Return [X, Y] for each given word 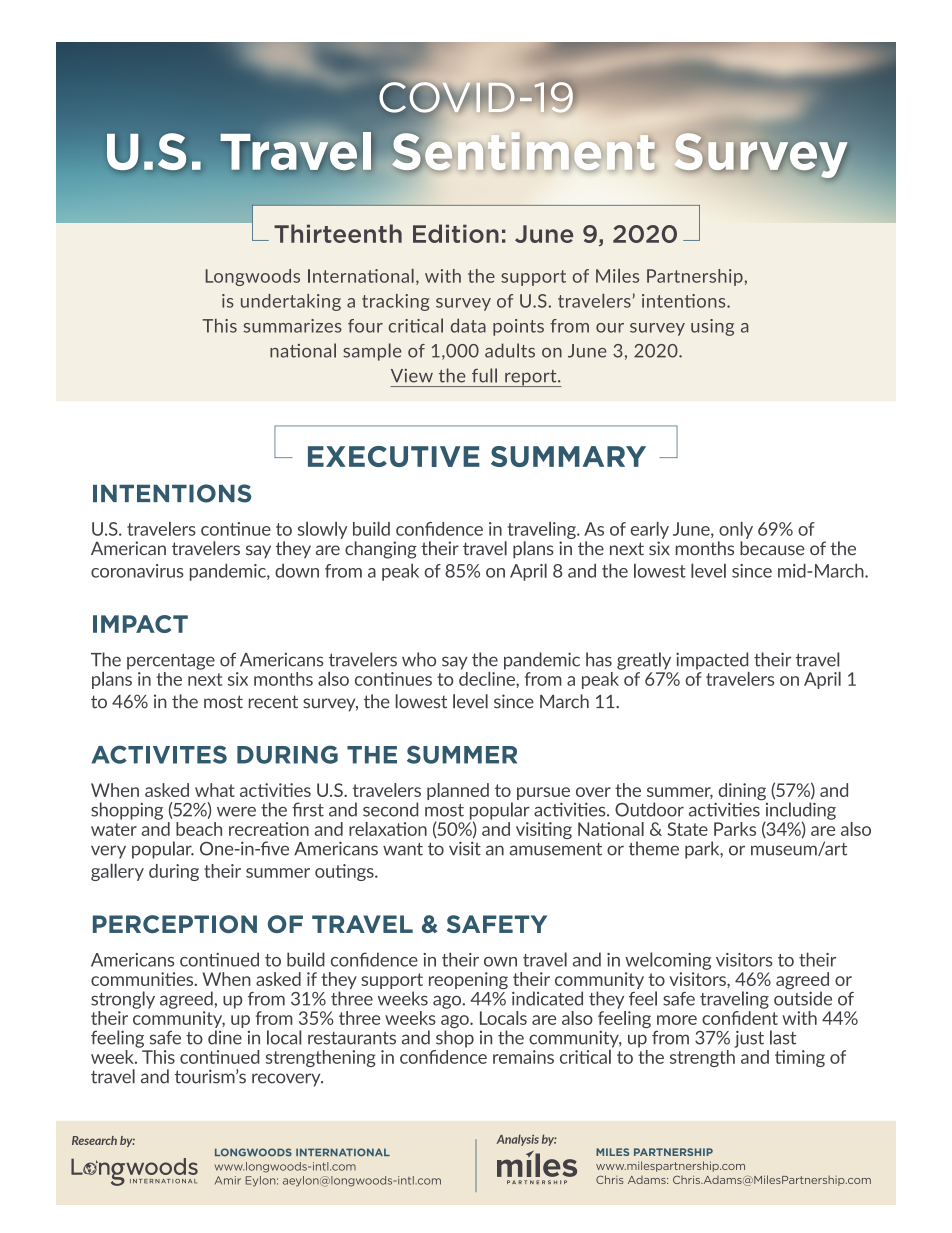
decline [488, 677]
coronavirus [137, 571]
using [712, 327]
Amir [228, 1180]
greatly [644, 661]
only [736, 530]
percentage [171, 662]
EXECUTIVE [394, 456]
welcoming [668, 961]
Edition [456, 233]
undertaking [291, 302]
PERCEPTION [175, 924]
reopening [468, 981]
